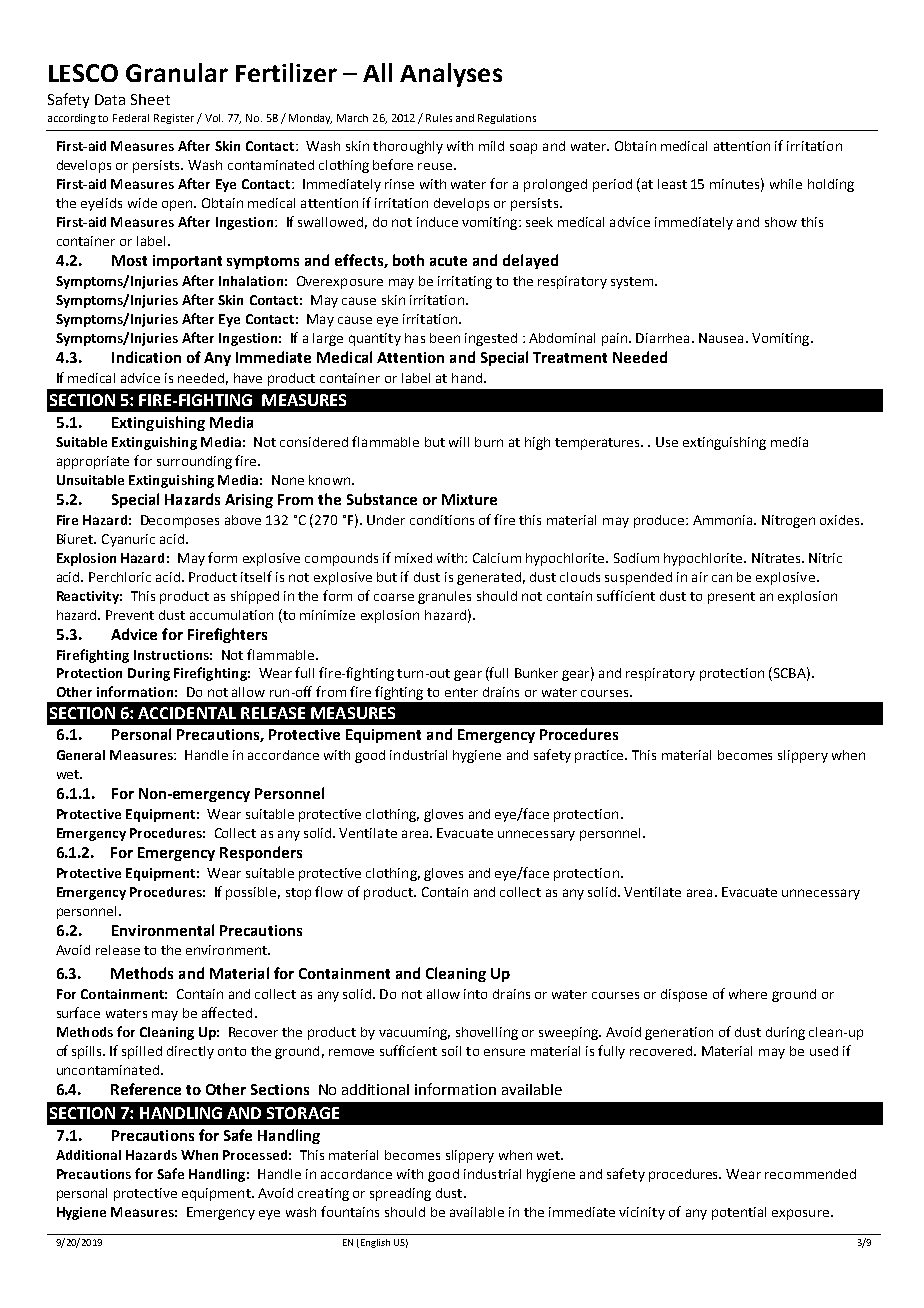 The height and width of the page is (1308, 924). Describe the element at coordinates (329, 891) in the page. I see `flow` at that location.
